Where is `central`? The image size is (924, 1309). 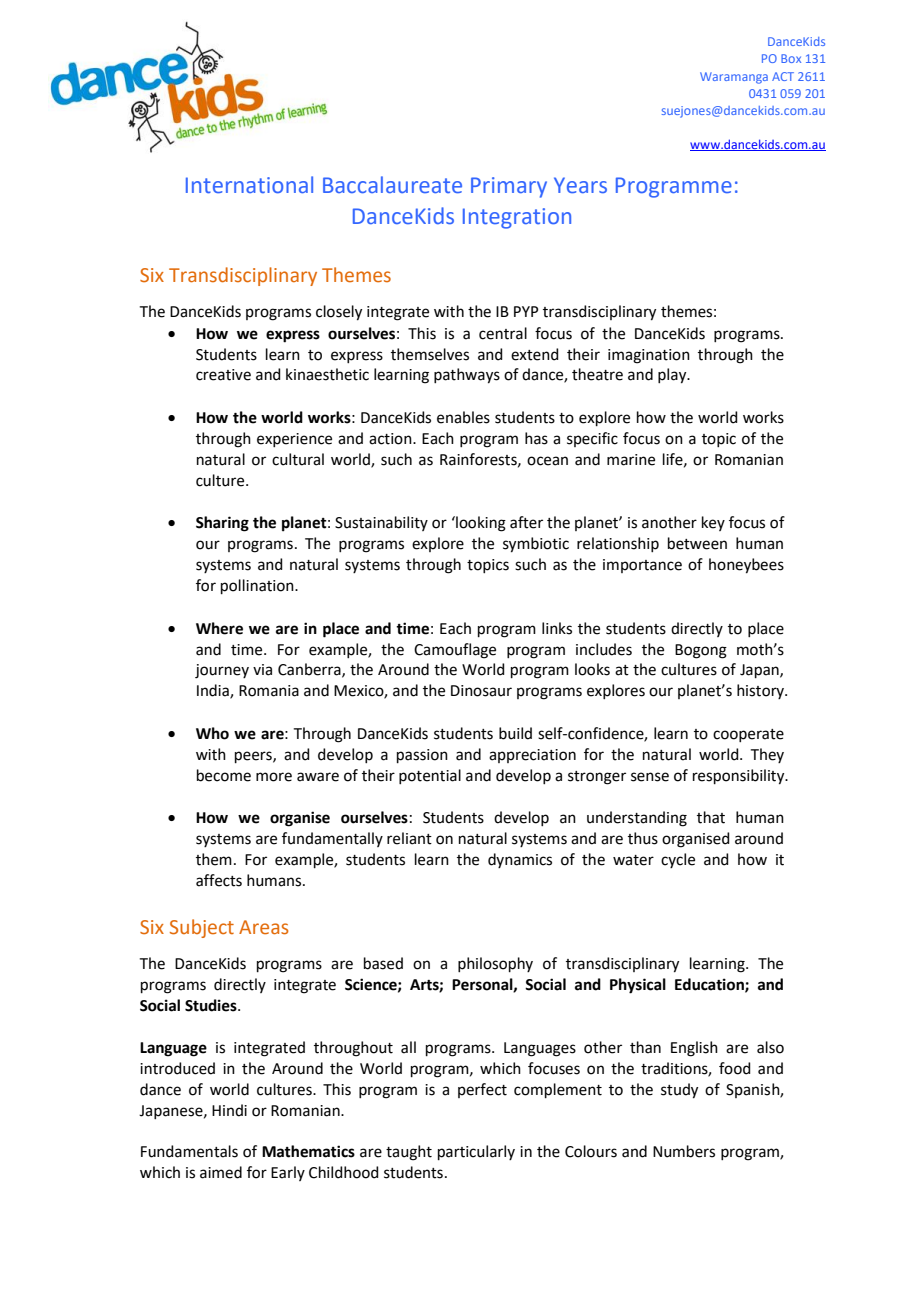
central is located at coordinates (503, 333).
